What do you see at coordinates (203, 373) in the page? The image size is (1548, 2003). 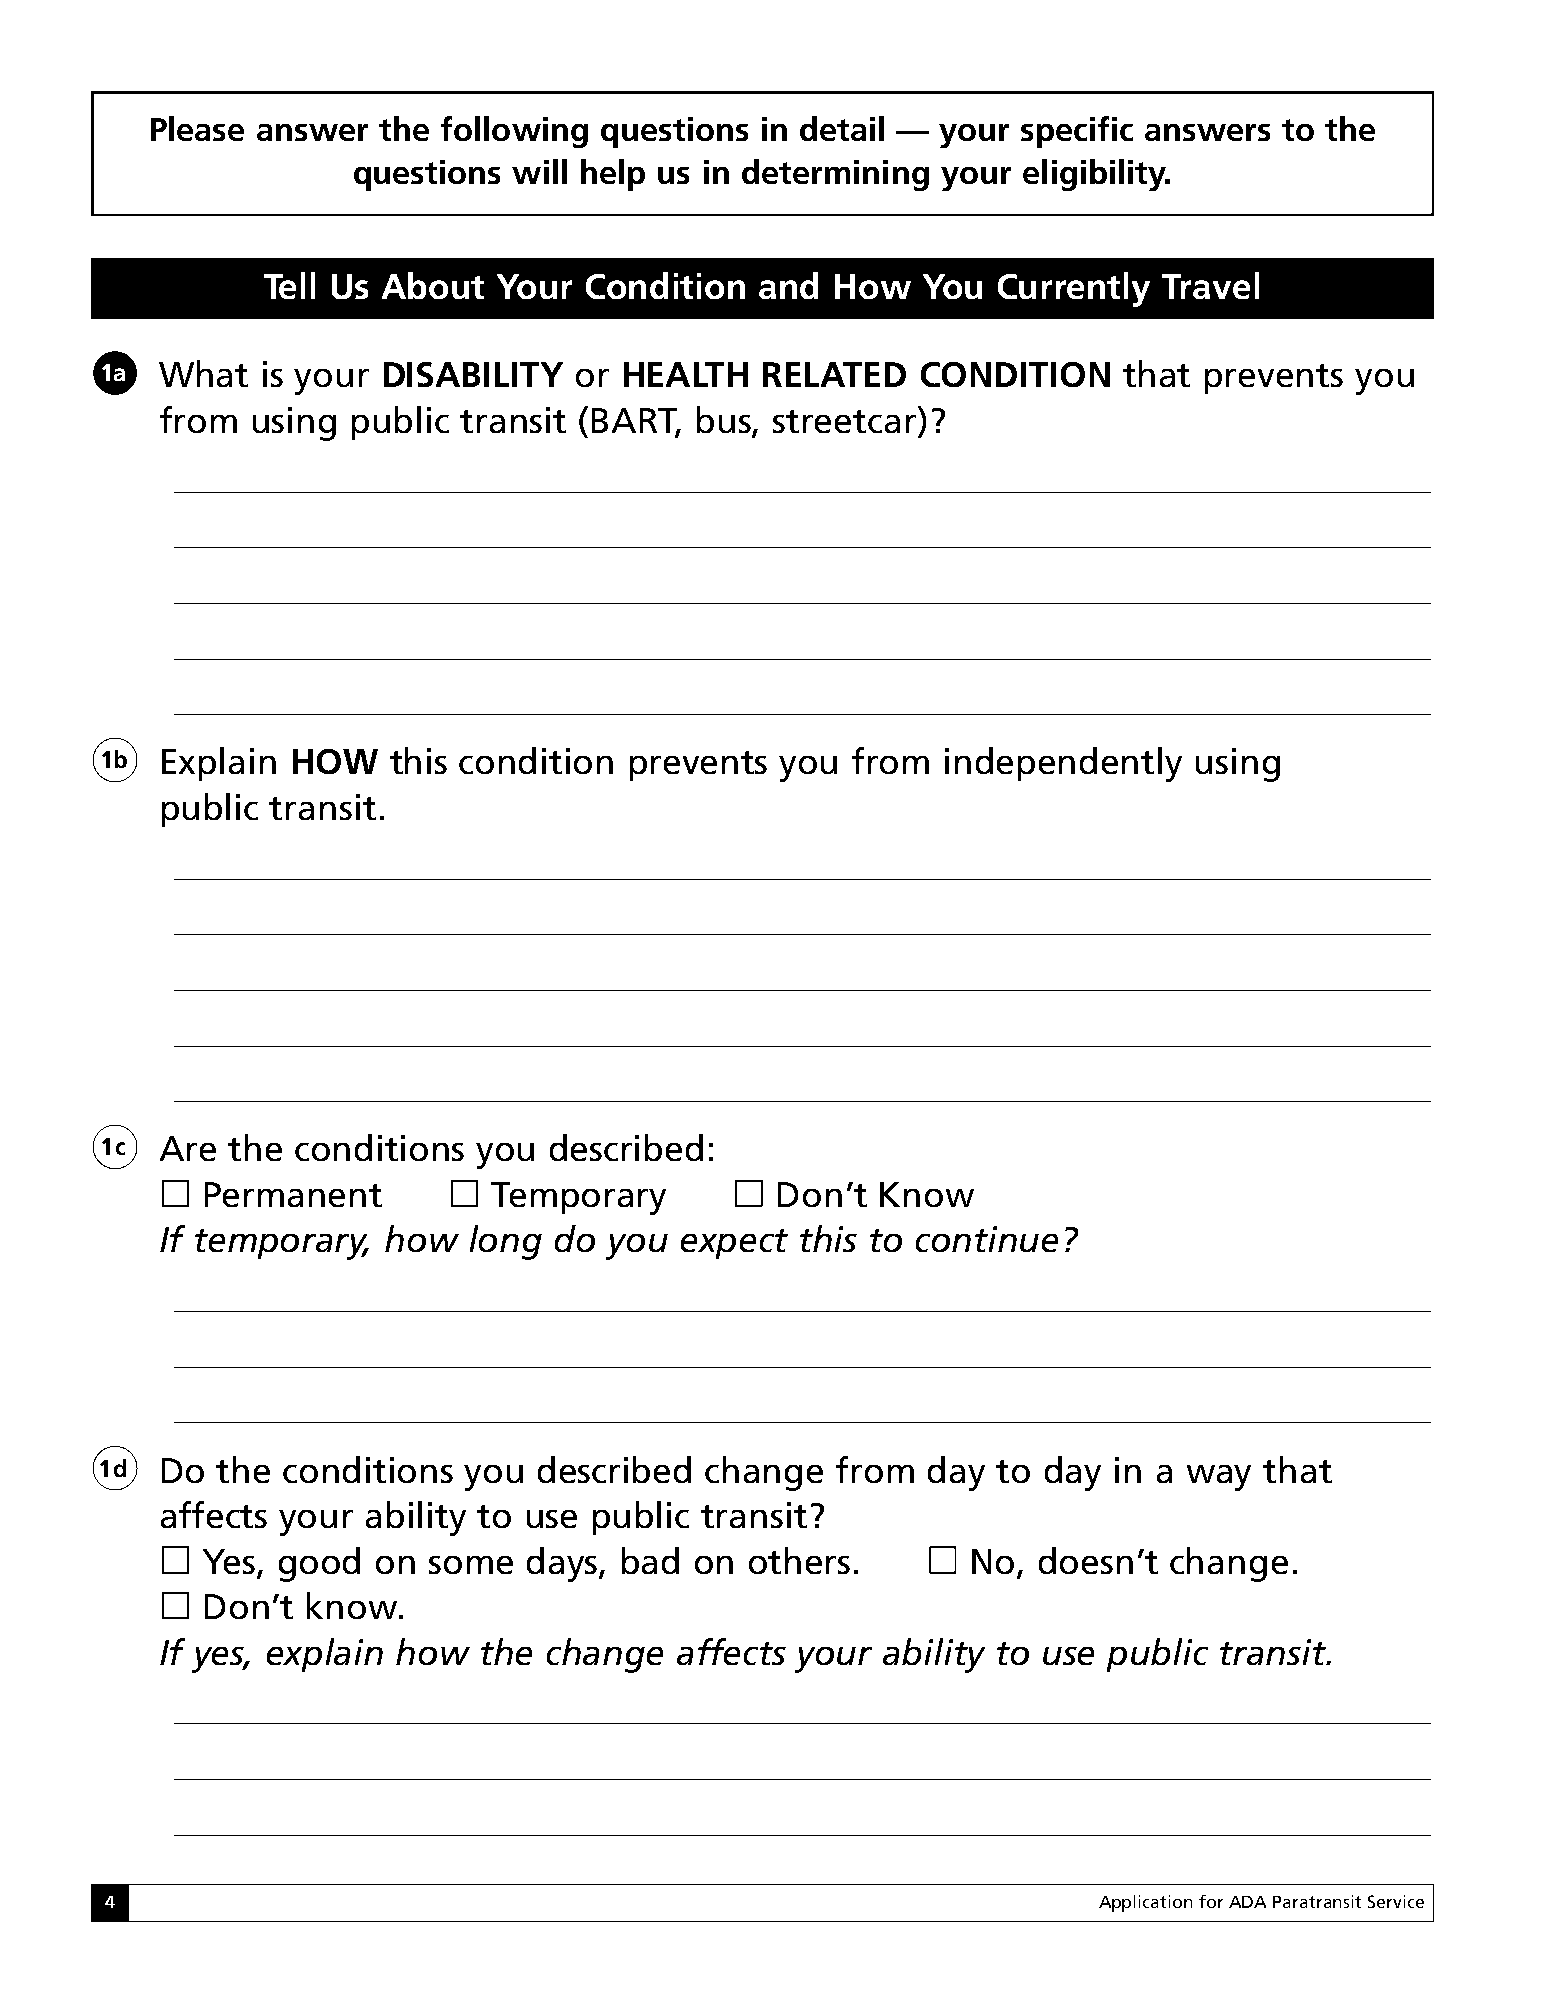 I see `What` at bounding box center [203, 373].
